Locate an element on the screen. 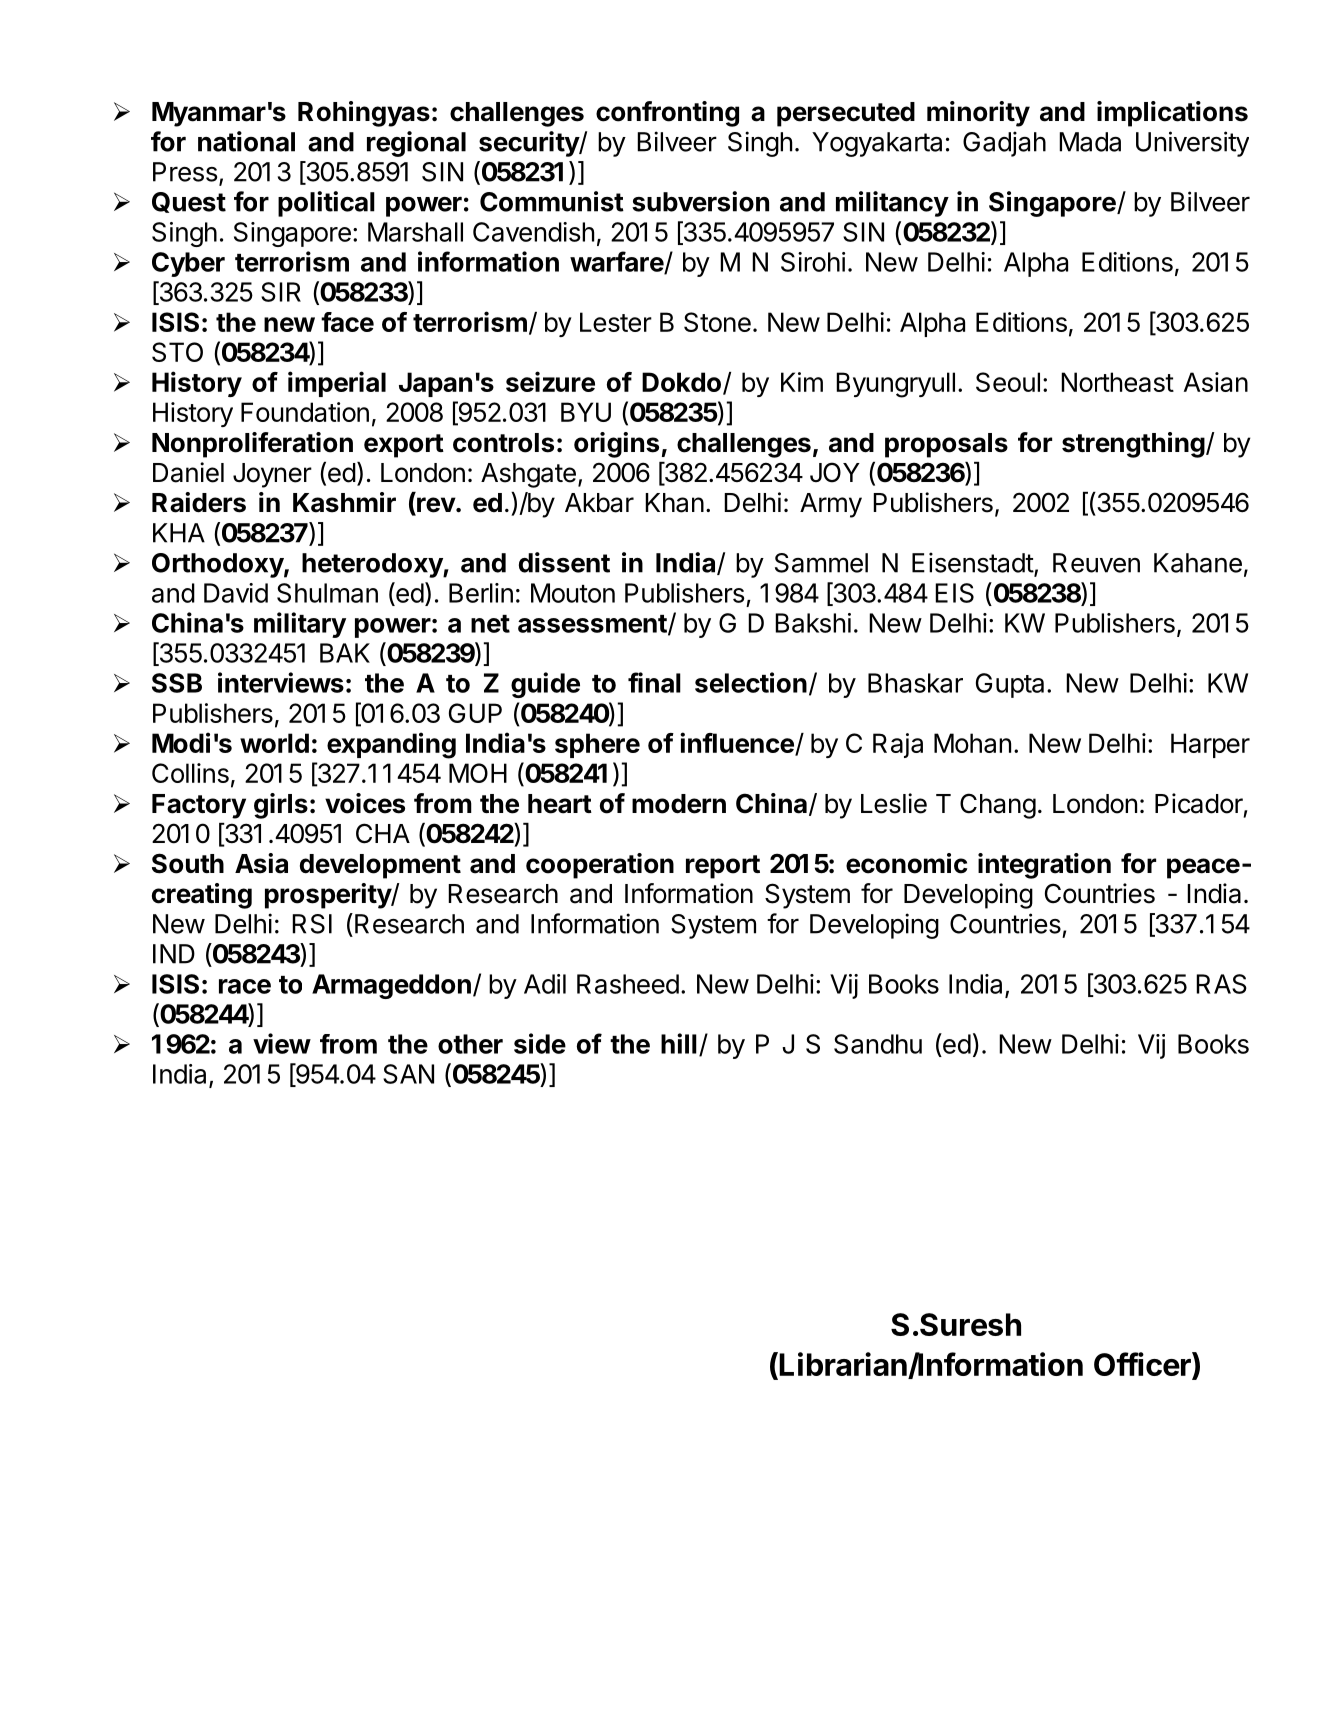  influence is located at coordinates (738, 744).
